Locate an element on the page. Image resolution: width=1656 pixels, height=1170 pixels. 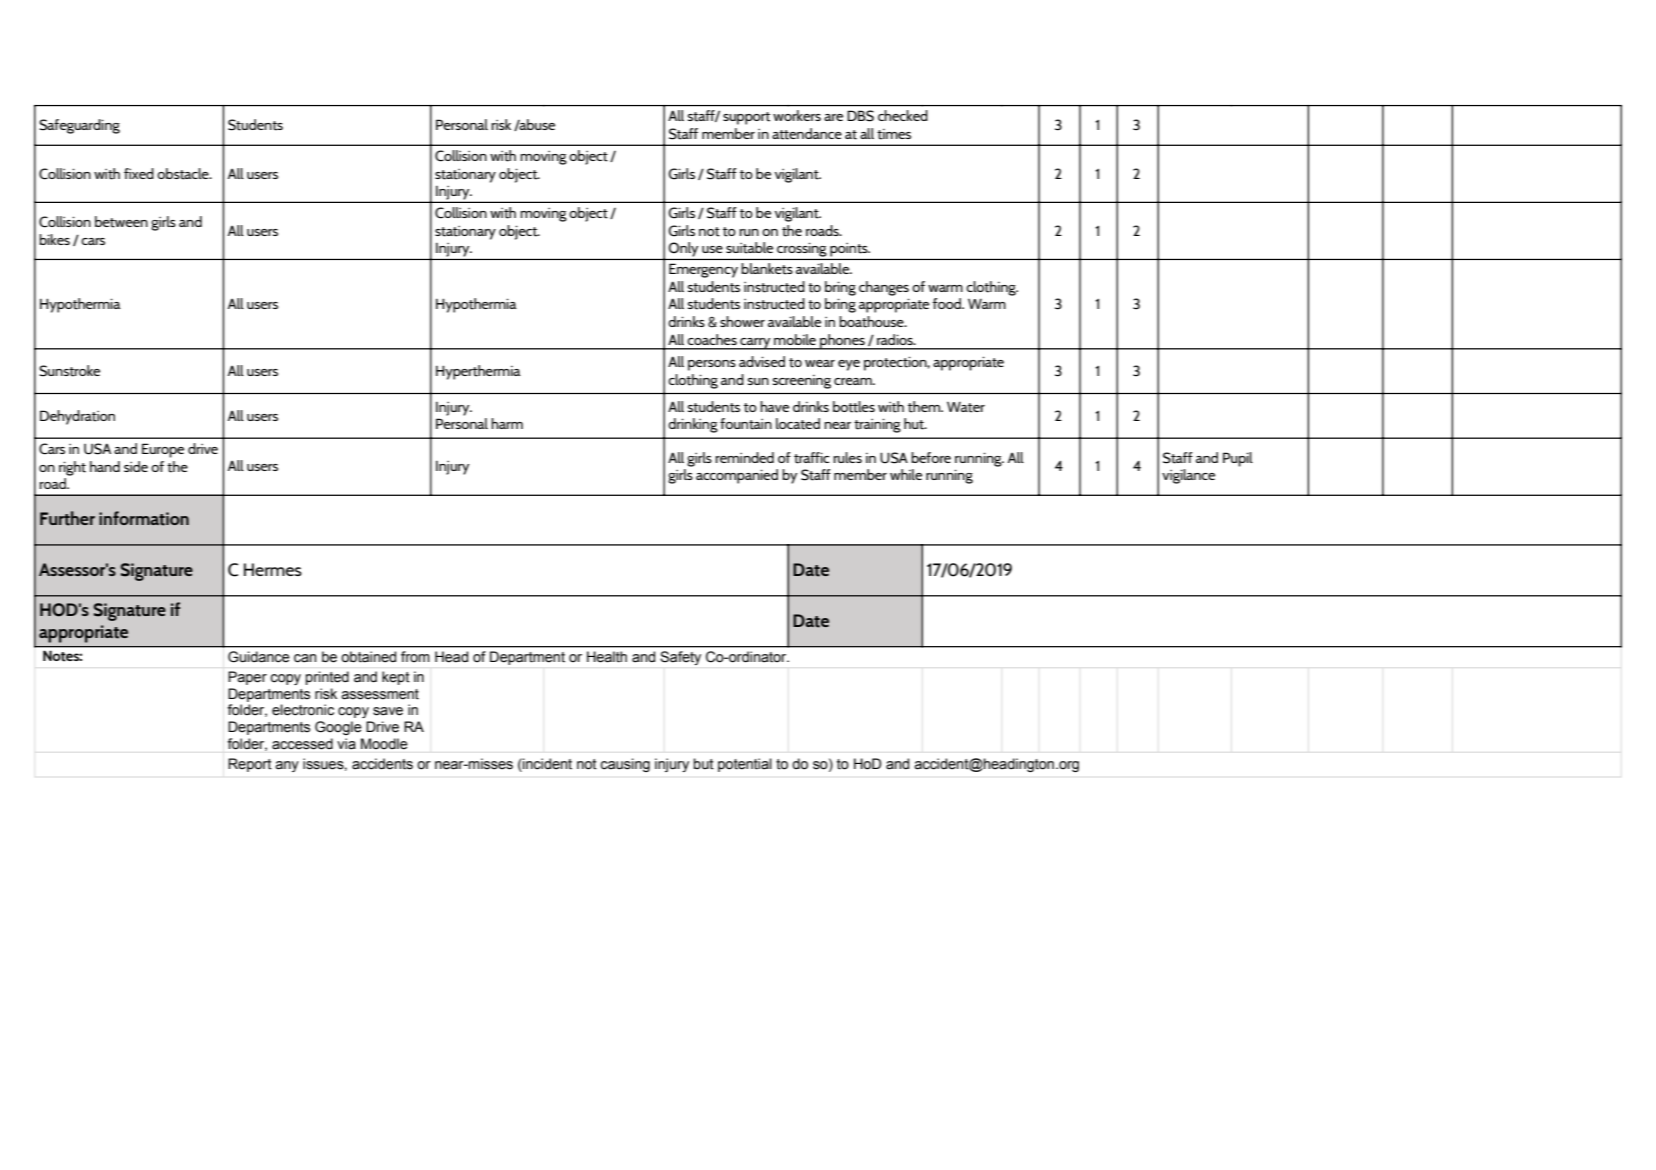
support is located at coordinates (746, 118).
